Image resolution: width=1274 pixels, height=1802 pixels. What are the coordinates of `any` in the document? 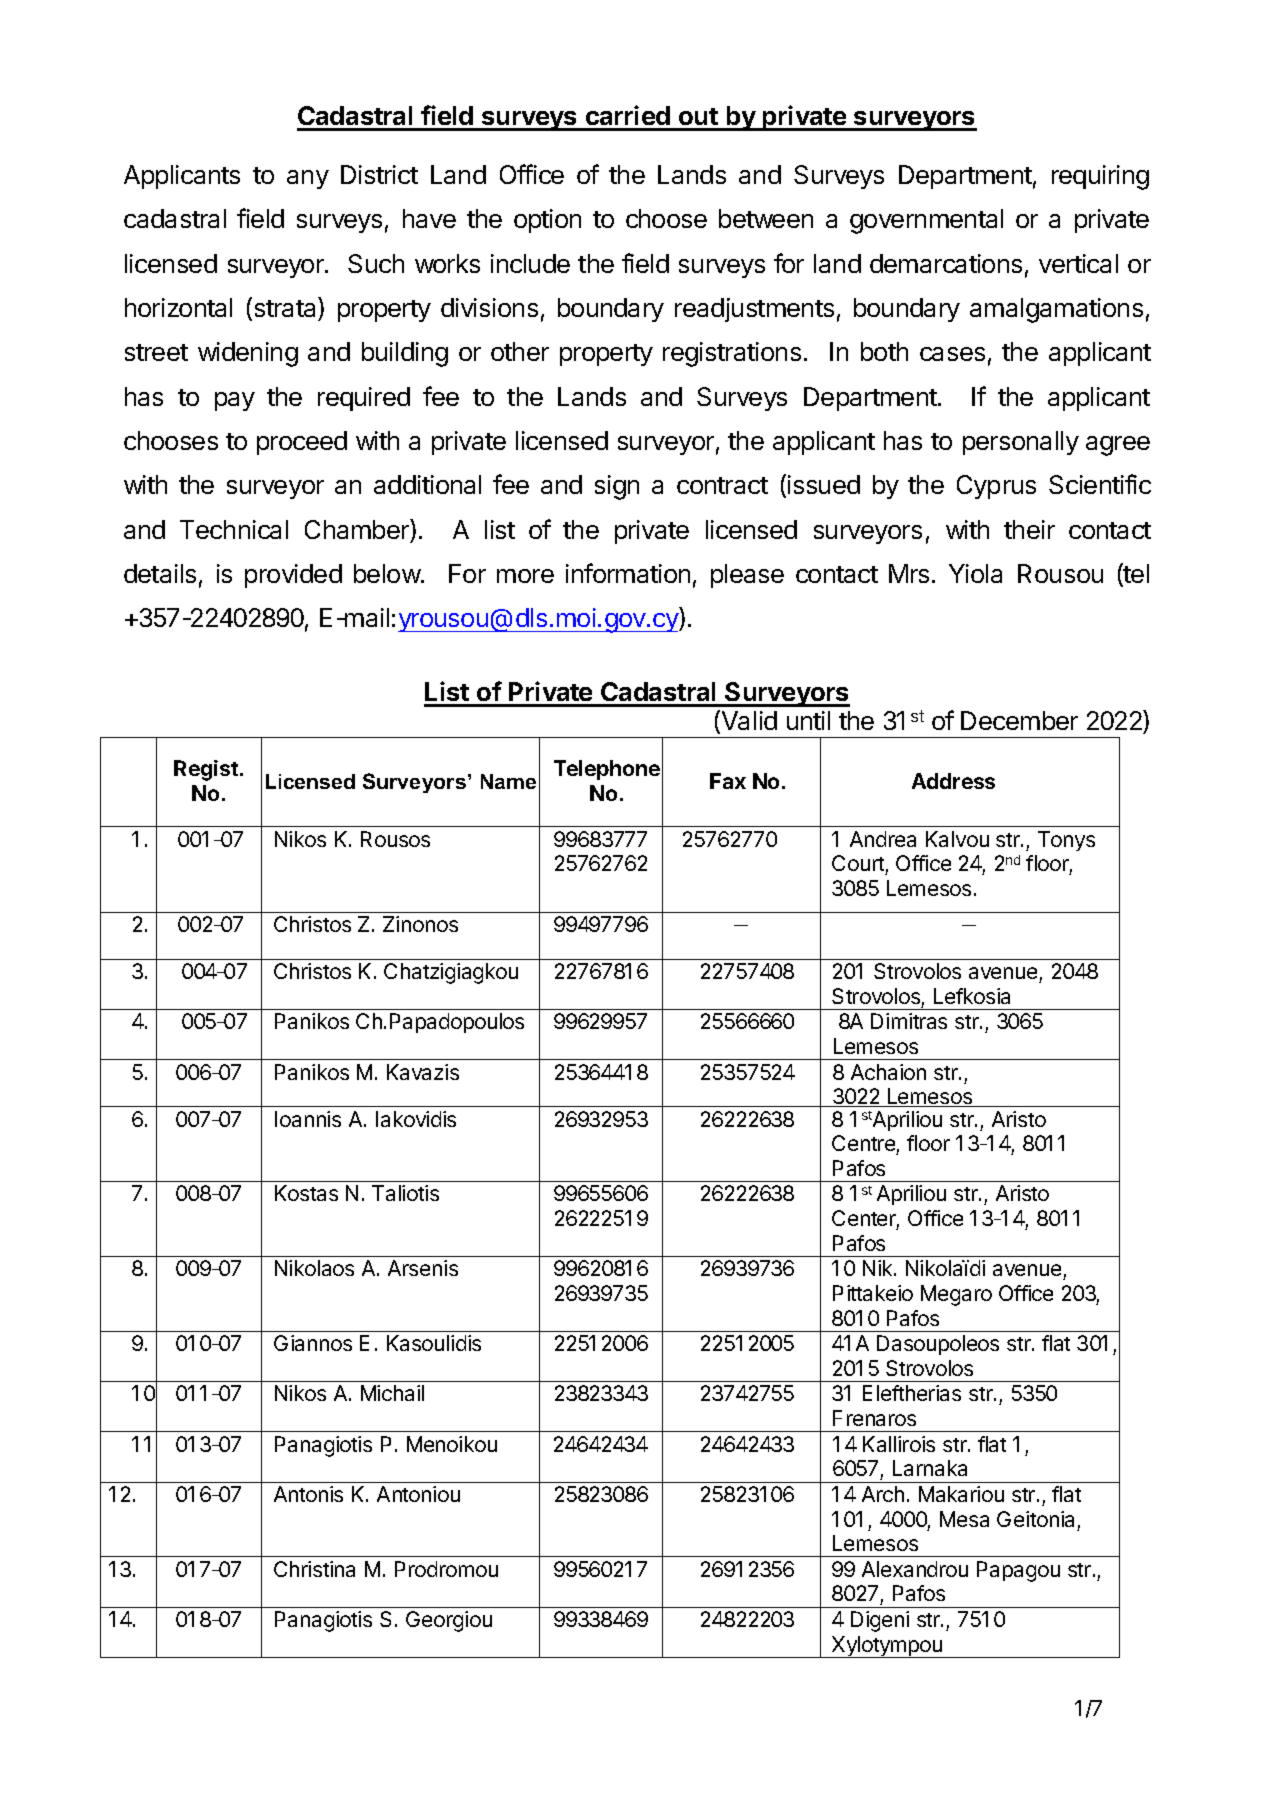 It's located at (308, 179).
